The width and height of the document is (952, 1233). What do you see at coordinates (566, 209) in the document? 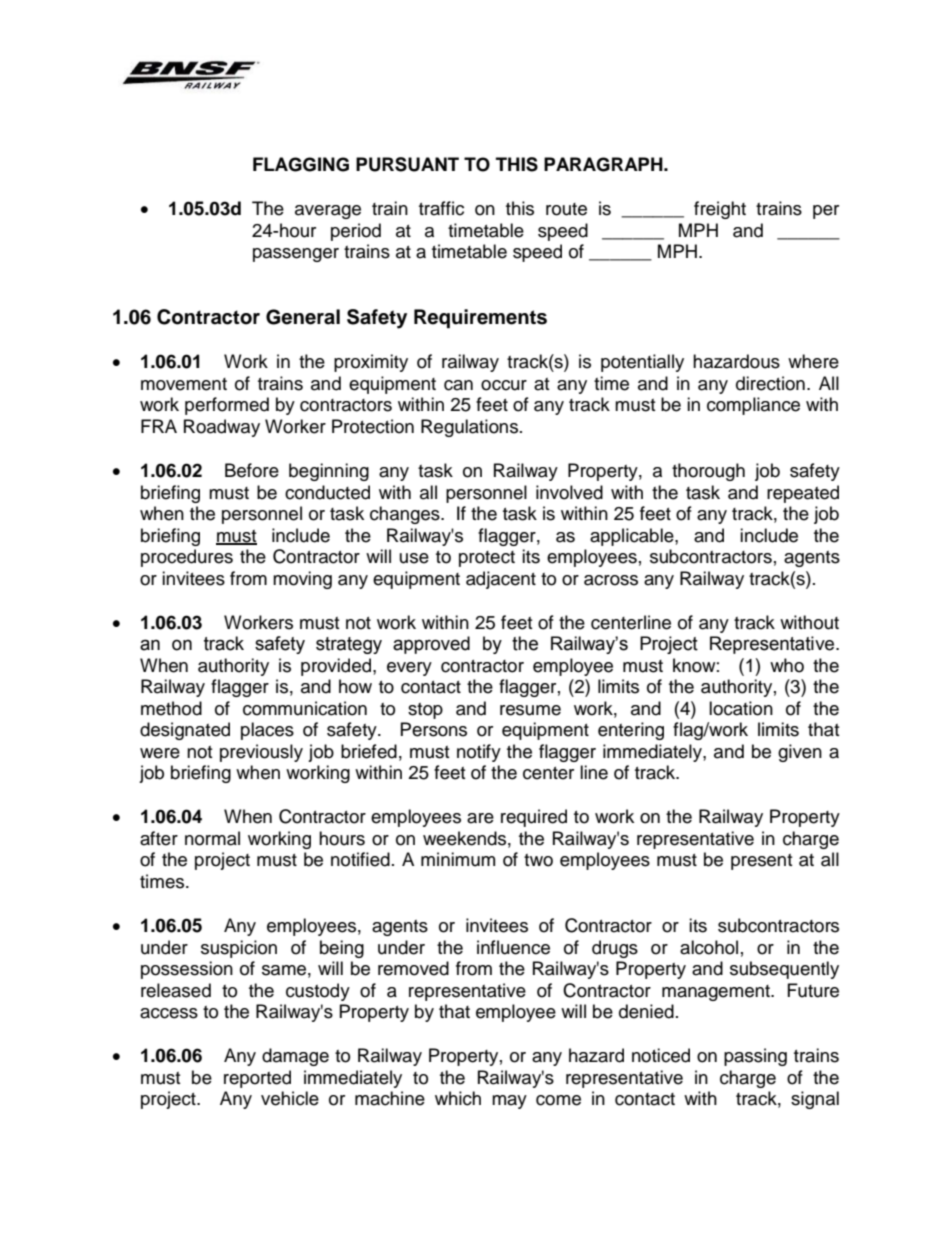
I see `route` at bounding box center [566, 209].
